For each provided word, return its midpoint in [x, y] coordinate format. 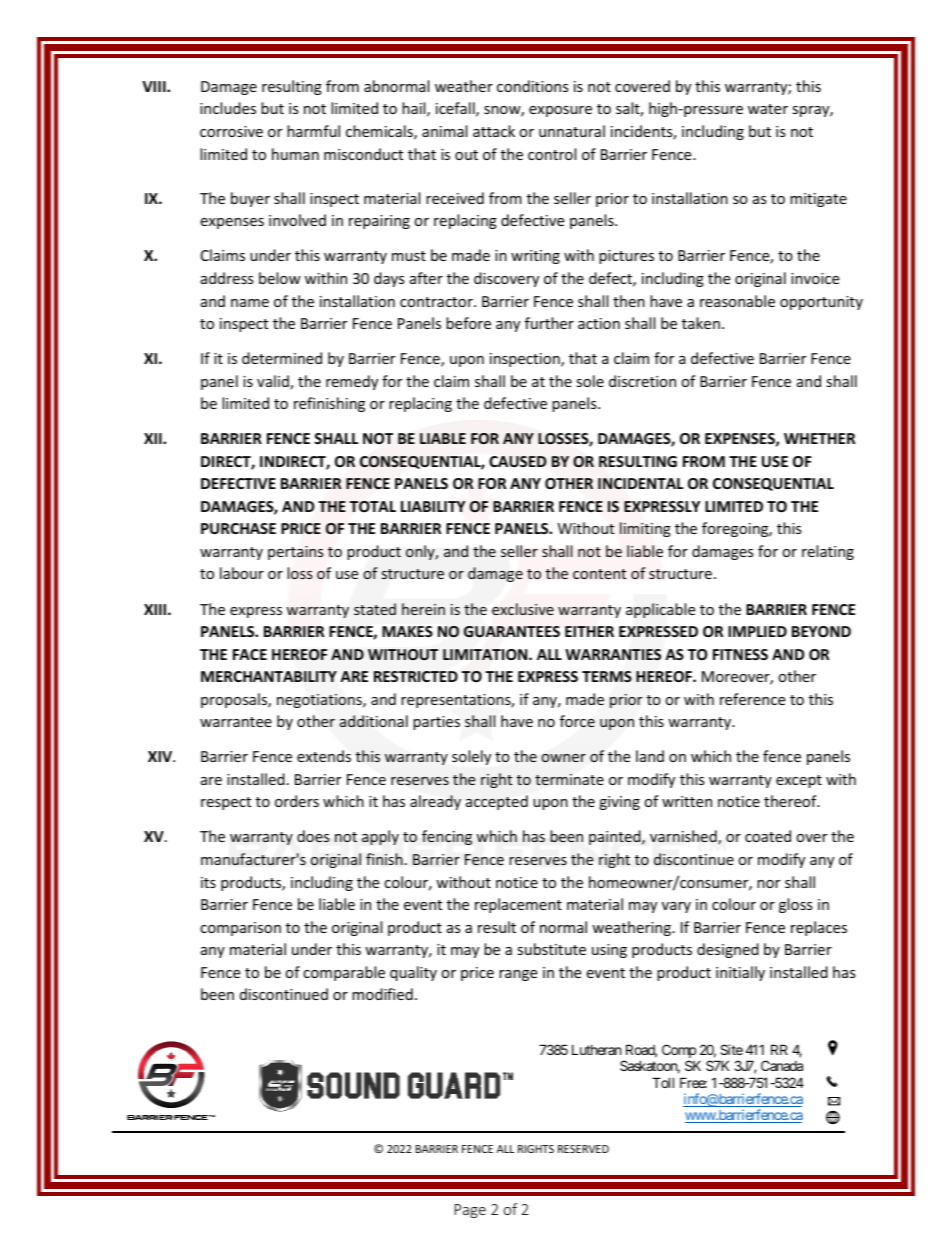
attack [494, 131]
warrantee [236, 722]
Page [470, 1211]
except [799, 781]
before [468, 323]
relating [828, 552]
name [250, 303]
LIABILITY [433, 506]
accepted [497, 802]
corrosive [231, 131]
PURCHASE [238, 528]
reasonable [737, 301]
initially [740, 973]
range [518, 975]
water [768, 109]
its [208, 882]
